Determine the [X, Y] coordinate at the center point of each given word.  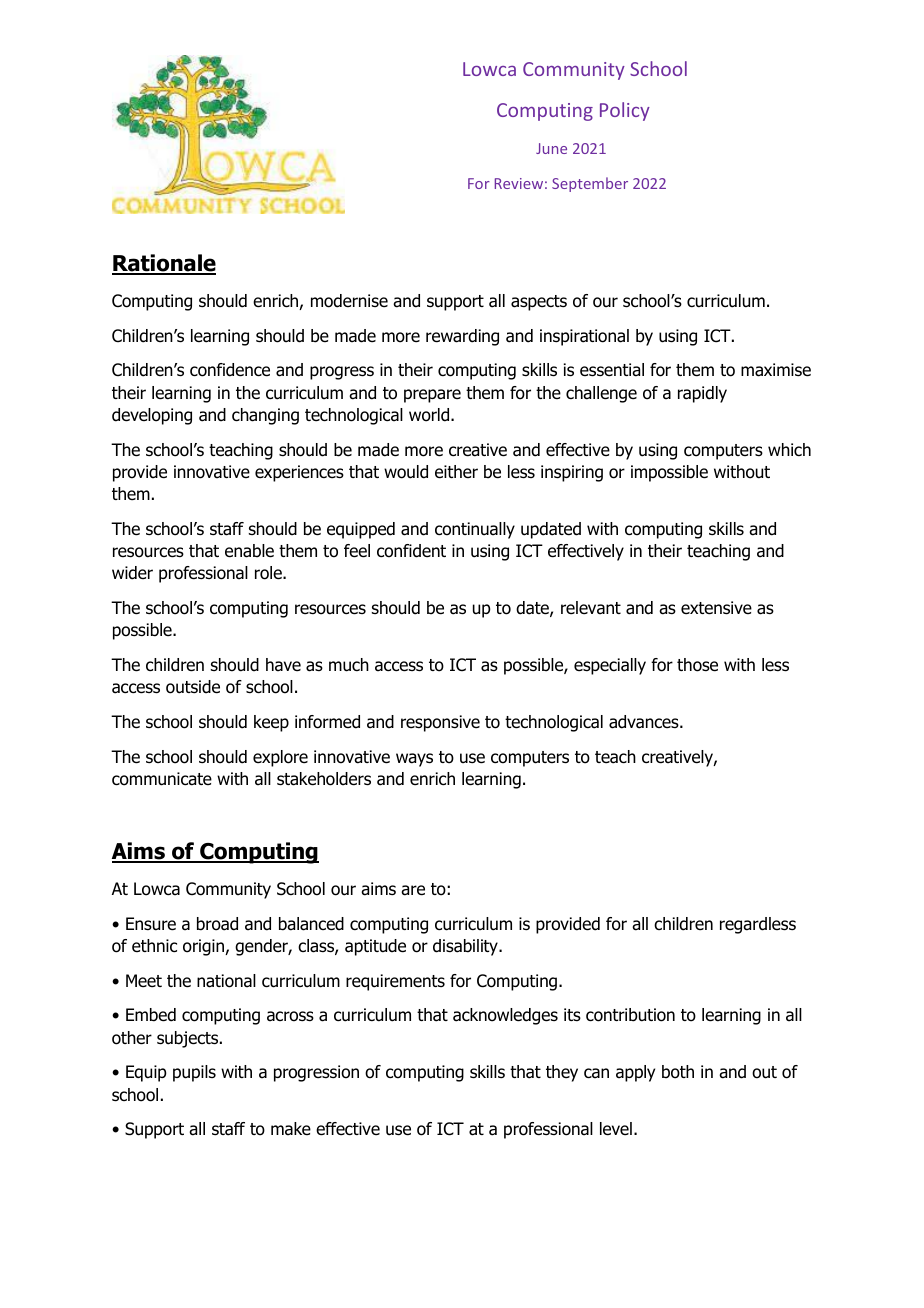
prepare [432, 396]
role [269, 573]
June [551, 148]
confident [411, 551]
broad [217, 924]
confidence [230, 370]
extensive [716, 608]
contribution [630, 1015]
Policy [625, 111]
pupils [194, 1073]
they [562, 1073]
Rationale [164, 264]
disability [466, 947]
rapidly [702, 394]
